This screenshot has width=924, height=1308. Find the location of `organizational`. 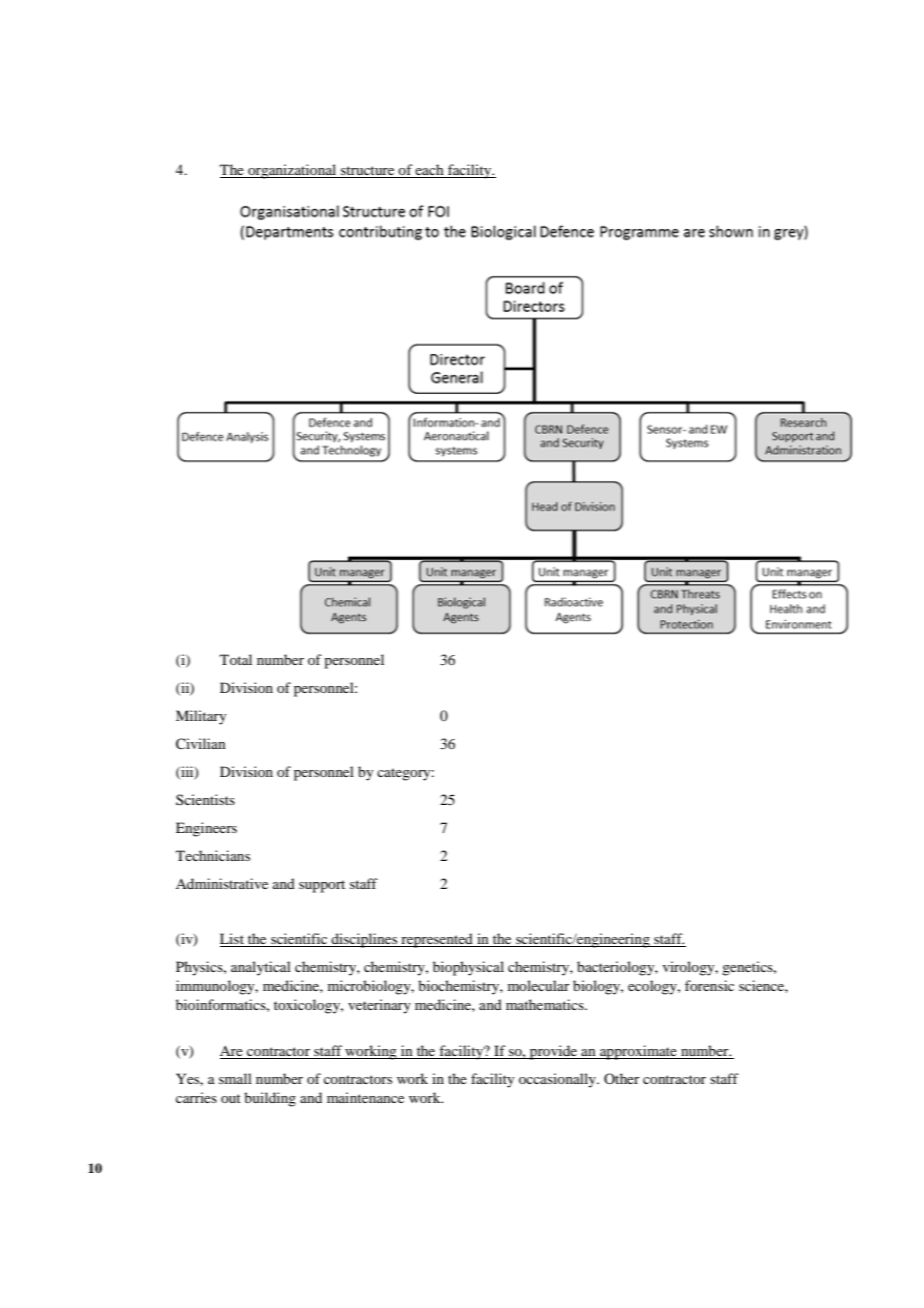

organizational is located at coordinates (292, 171).
